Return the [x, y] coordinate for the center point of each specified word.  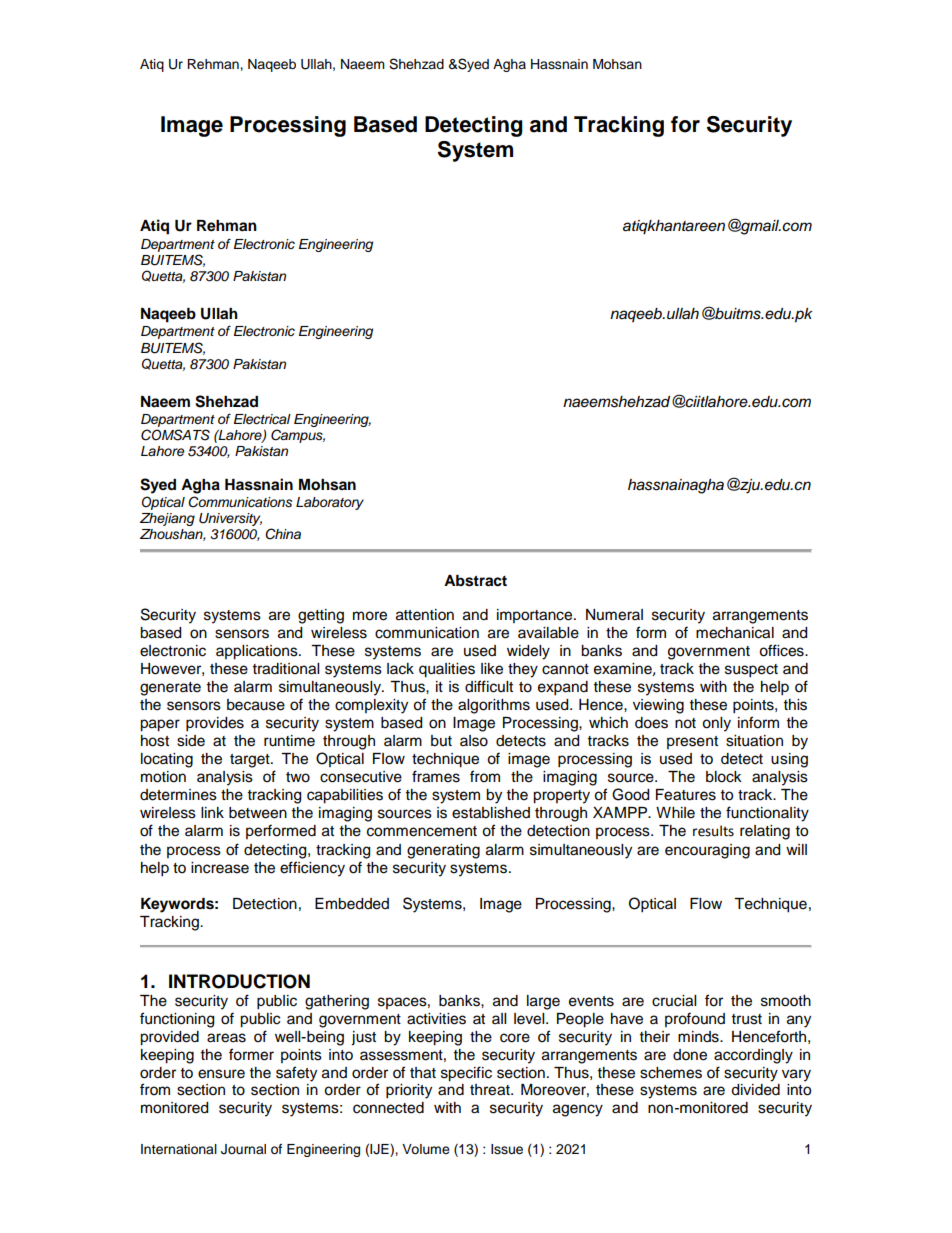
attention [425, 615]
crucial [674, 1001]
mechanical [735, 633]
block [724, 777]
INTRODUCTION [239, 981]
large [543, 1002]
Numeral [614, 615]
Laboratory [330, 503]
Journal [243, 1149]
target [251, 761]
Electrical [262, 419]
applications [258, 652]
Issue [507, 1149]
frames [436, 776]
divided [755, 1090]
